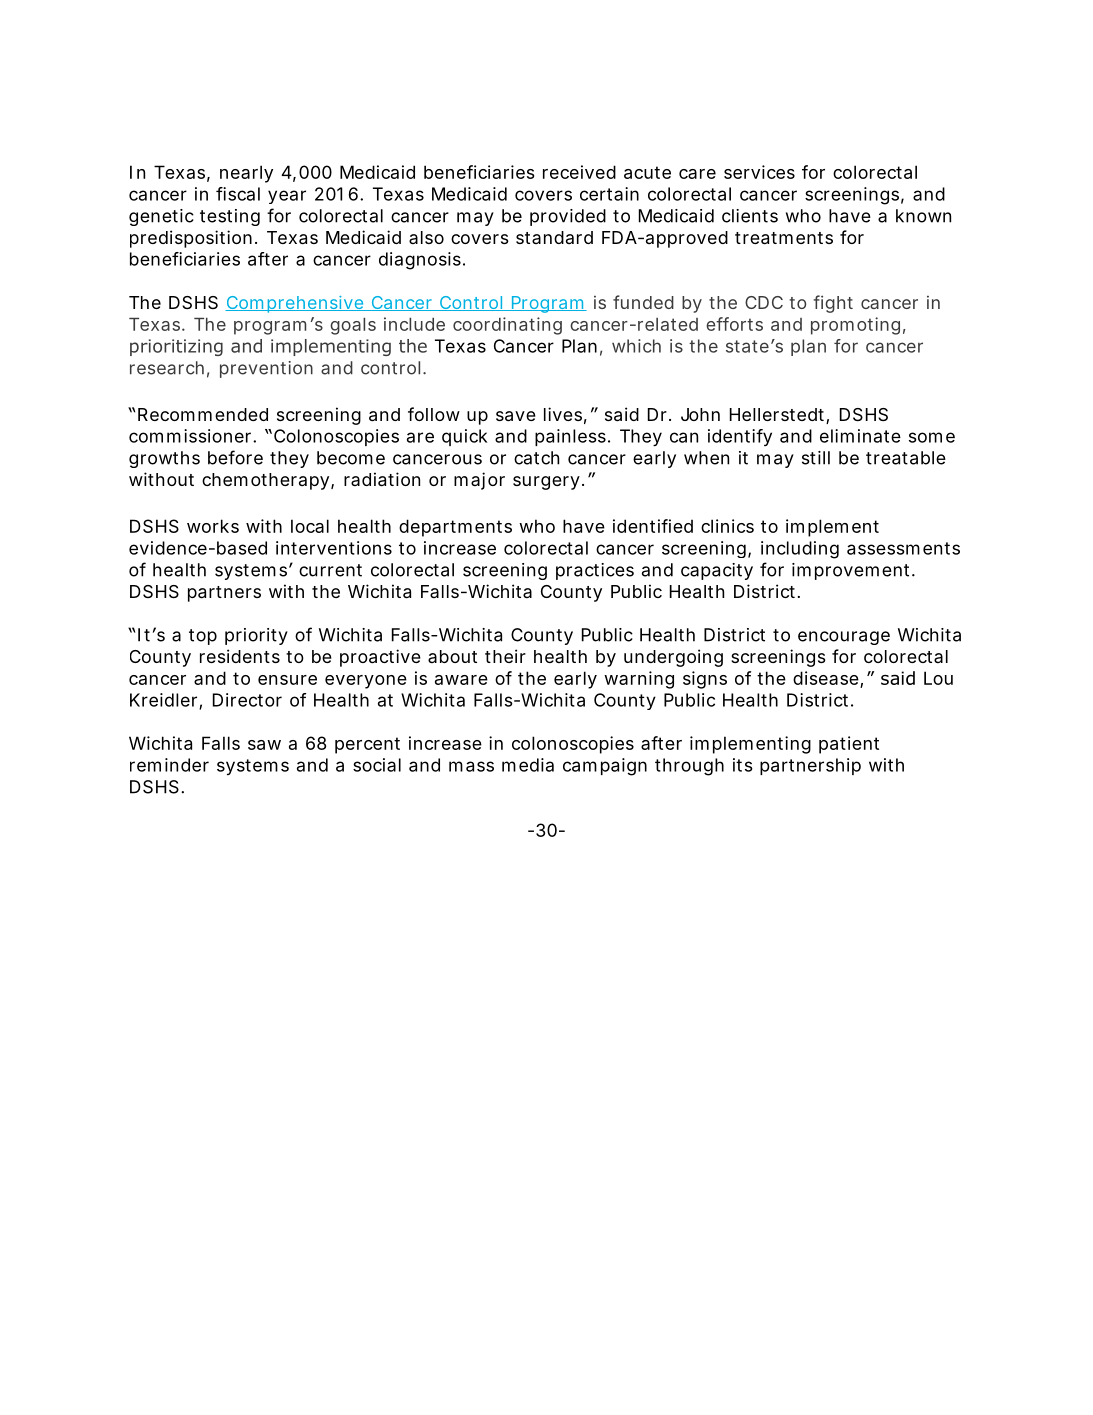  I want to click on reminder, so click(169, 765).
